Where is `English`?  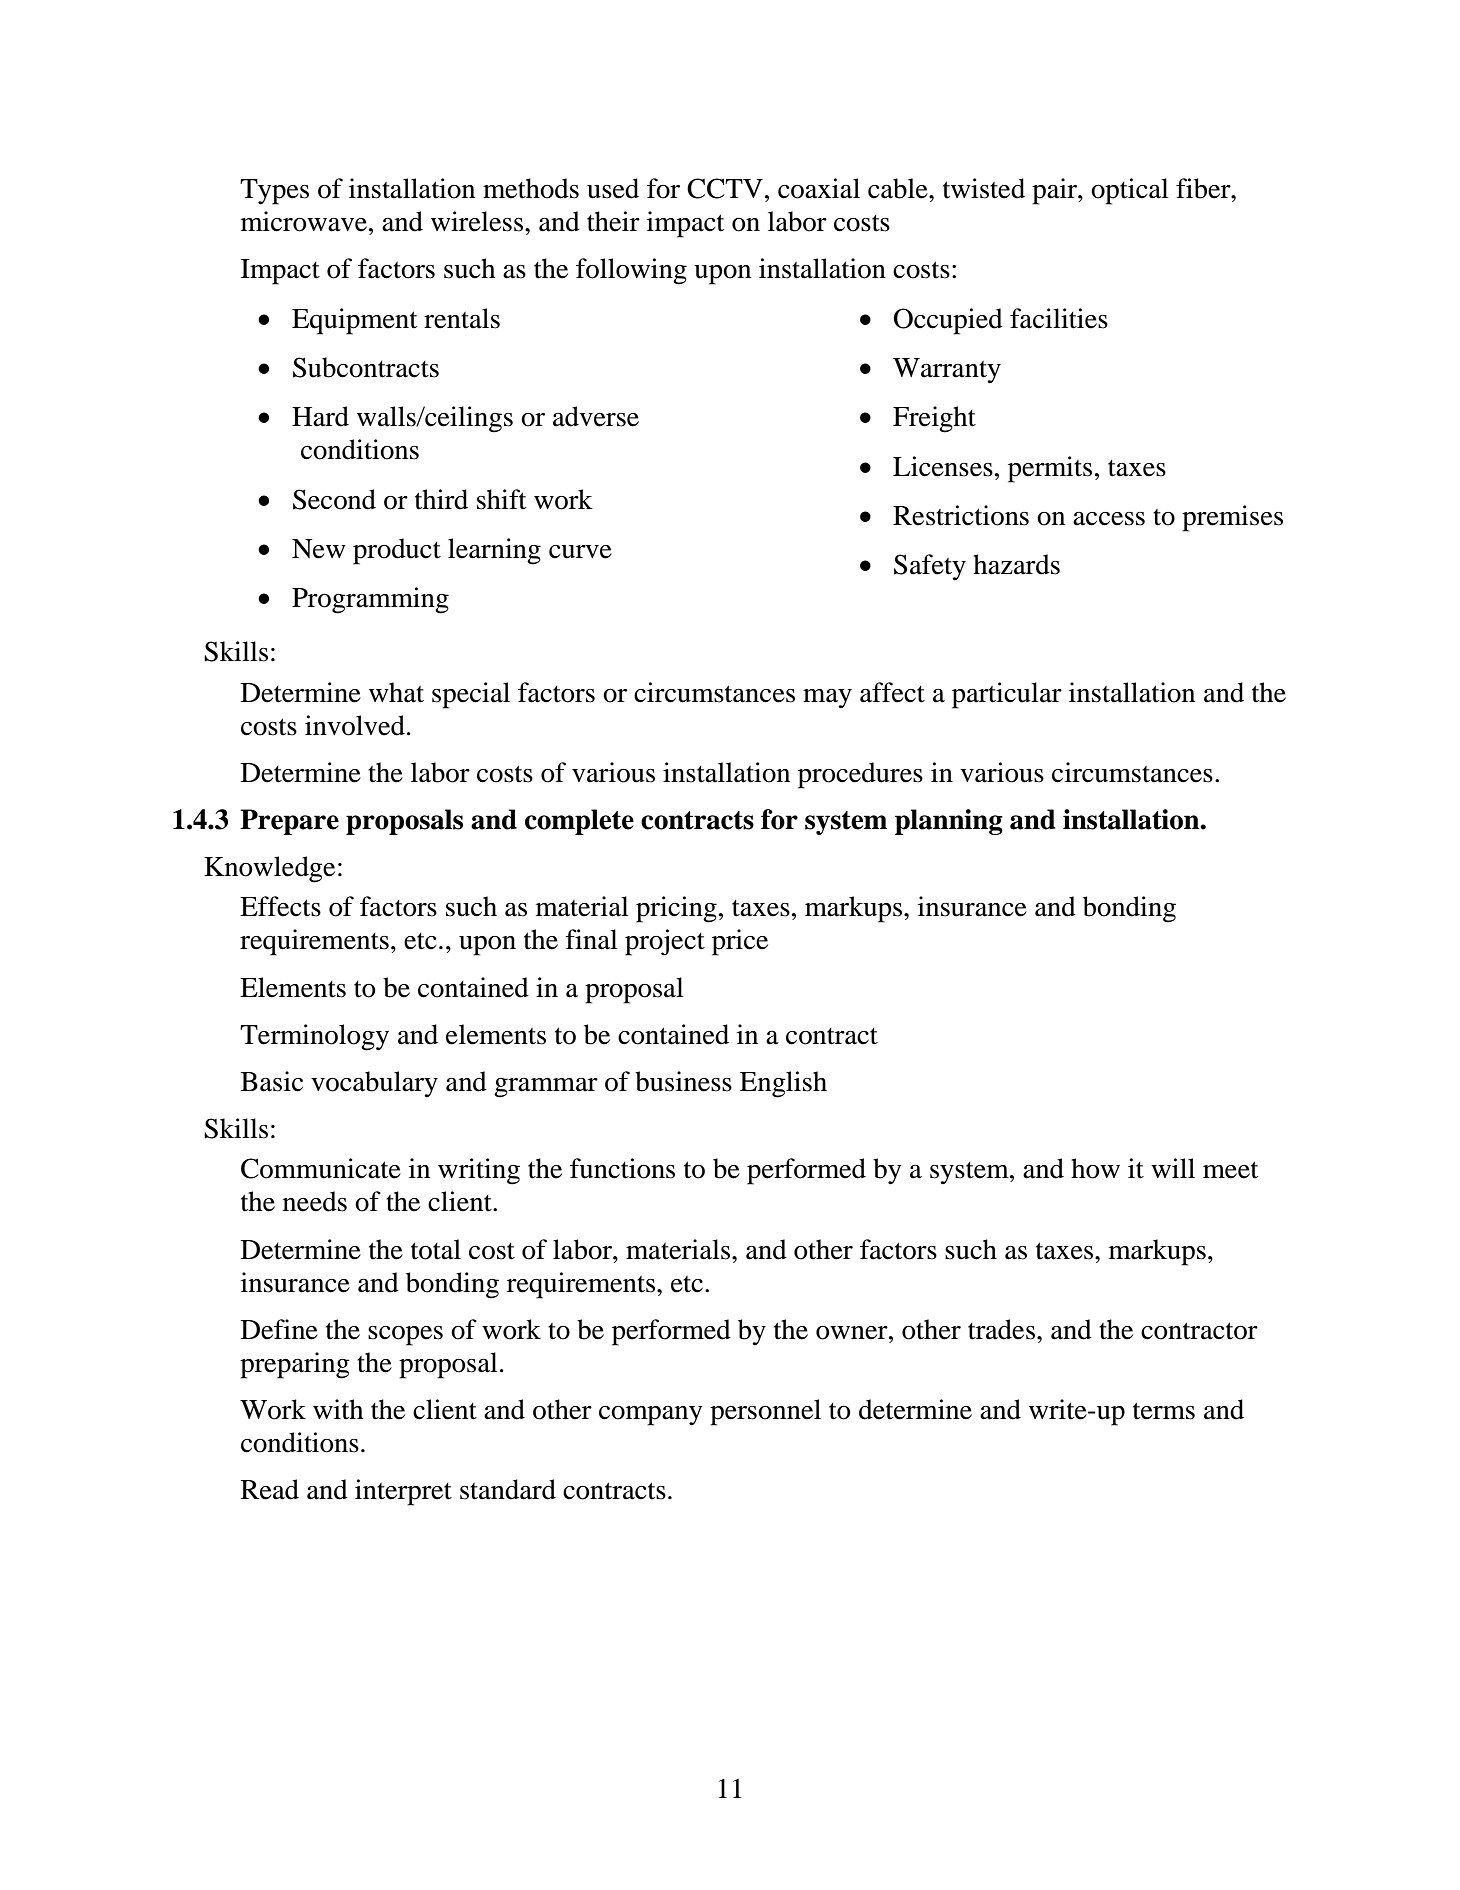
English is located at coordinates (783, 1084).
